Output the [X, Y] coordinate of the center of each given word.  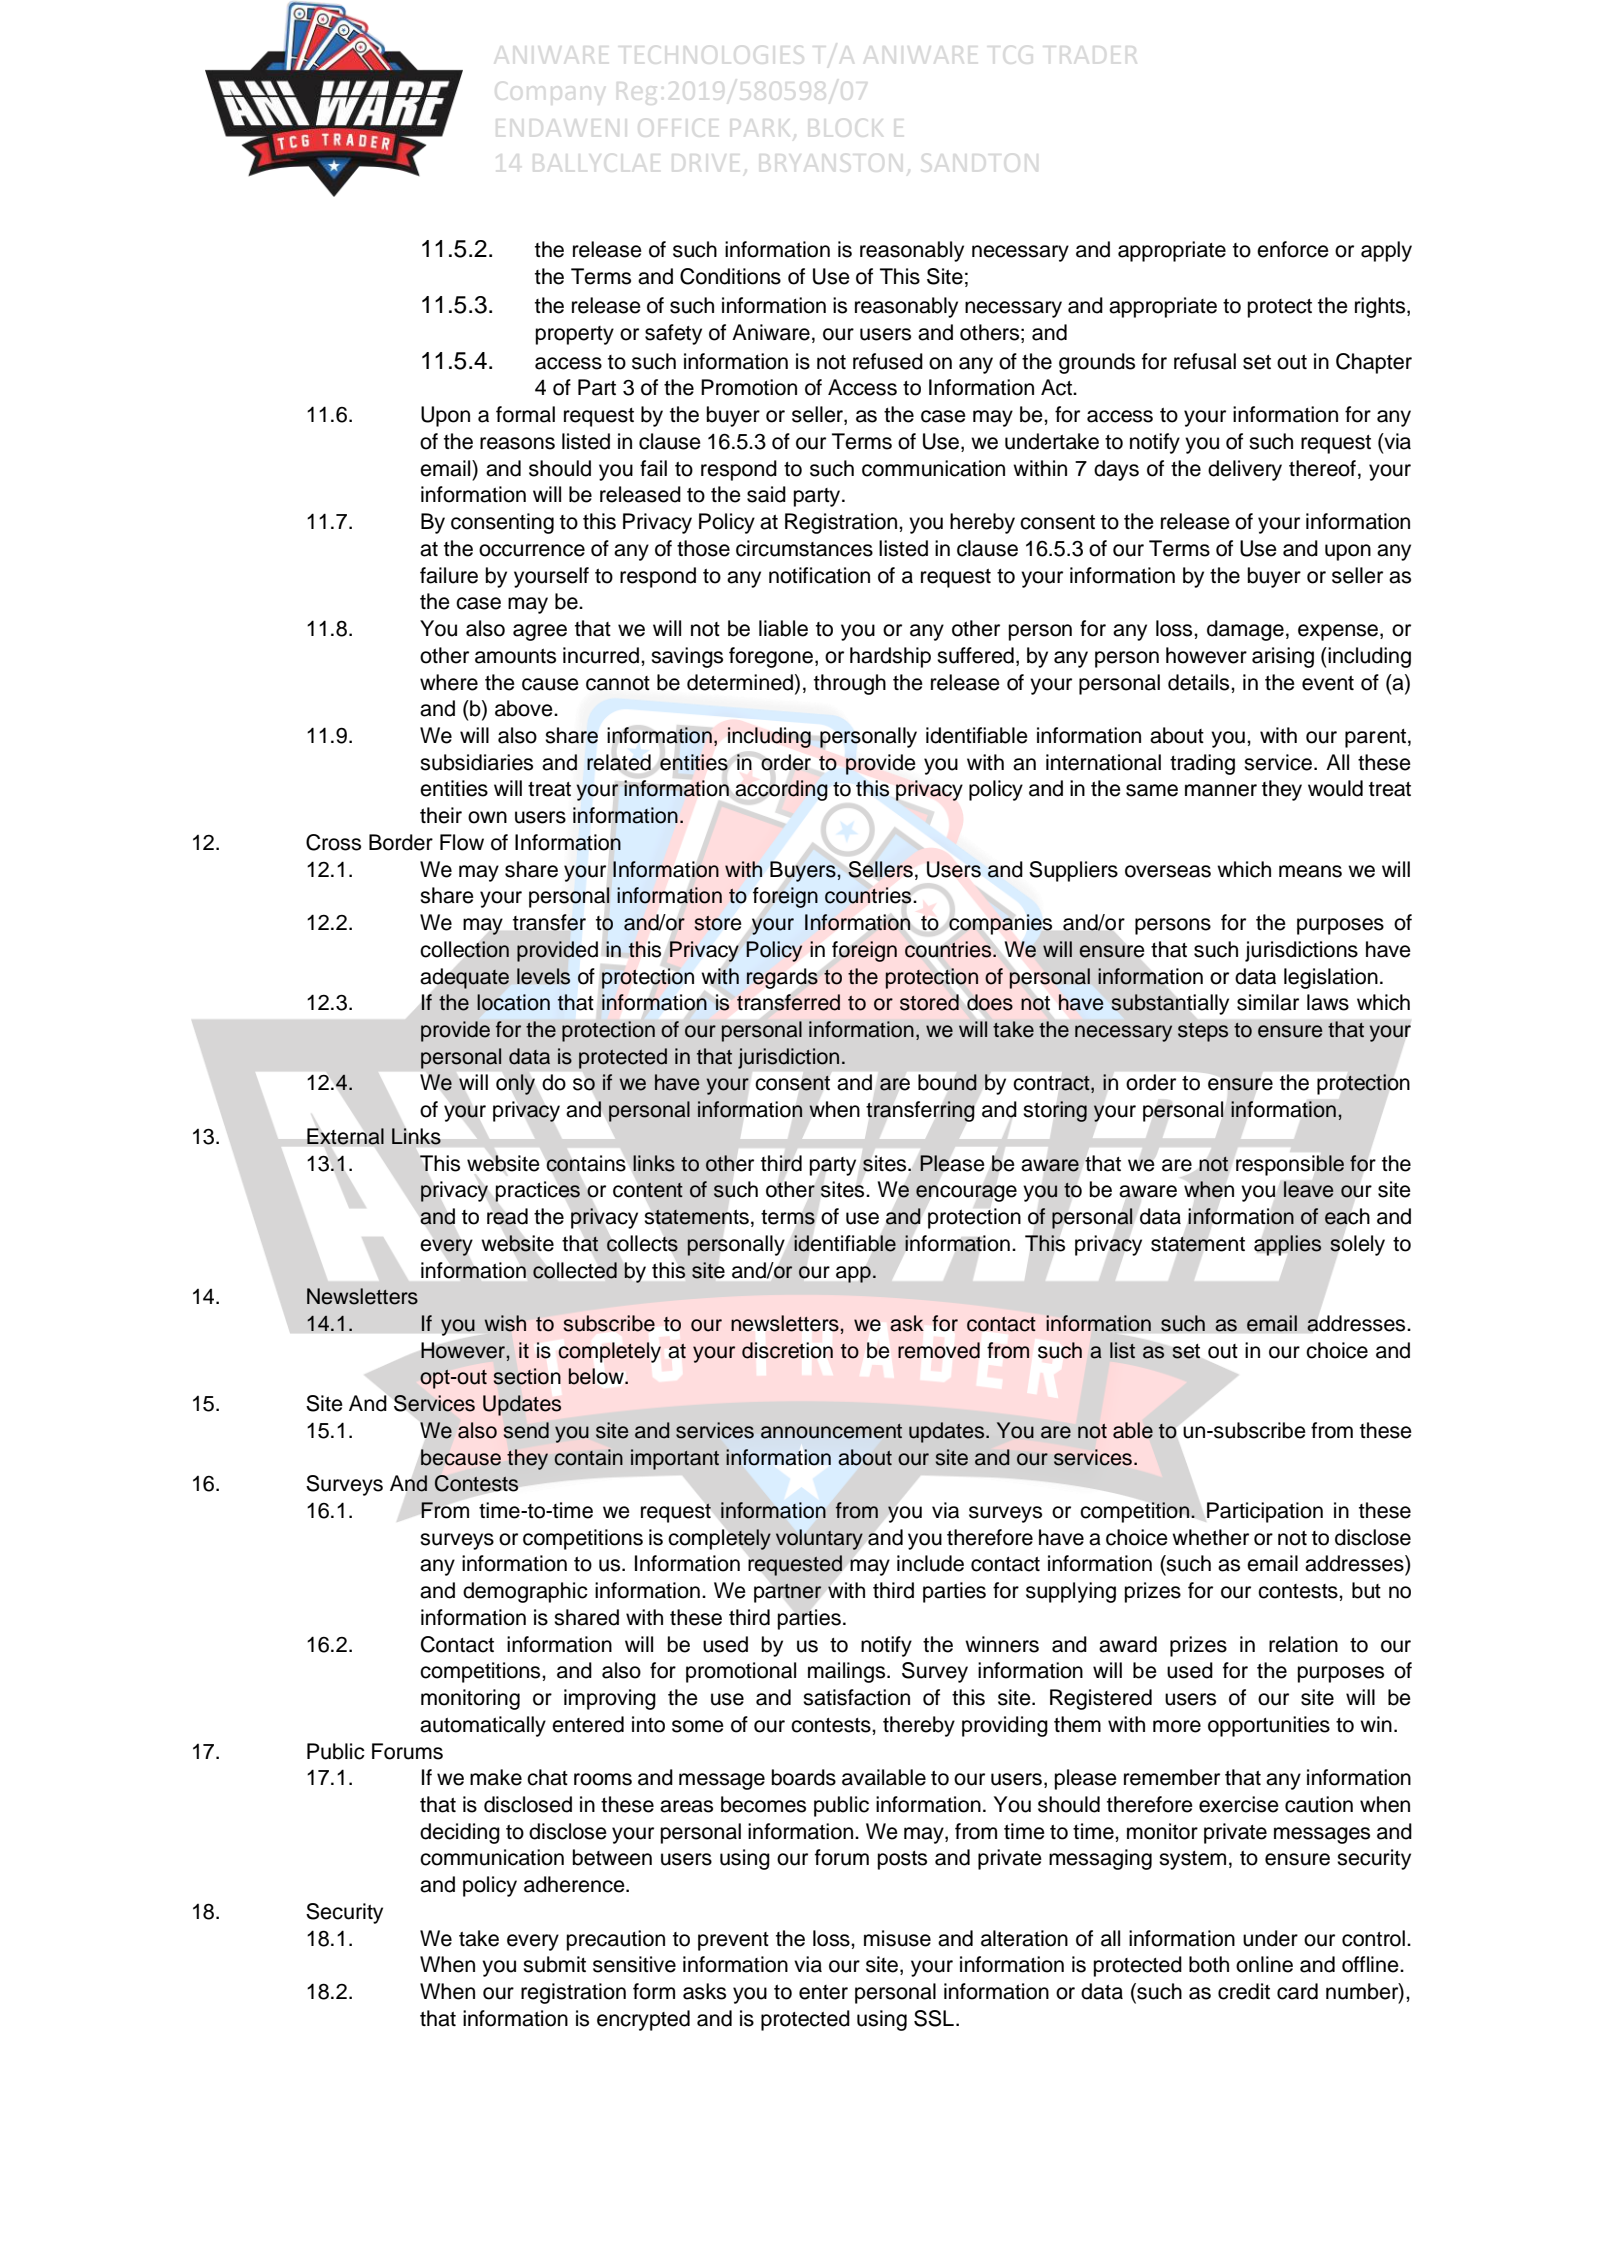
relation [1303, 1644]
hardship [890, 657]
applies [1287, 1245]
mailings [848, 1672]
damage [1245, 630]
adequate [465, 978]
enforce [1293, 249]
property [575, 335]
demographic [525, 1592]
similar [1268, 1002]
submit [554, 1964]
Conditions [730, 276]
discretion [787, 1350]
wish [505, 1323]
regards [782, 978]
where [449, 682]
